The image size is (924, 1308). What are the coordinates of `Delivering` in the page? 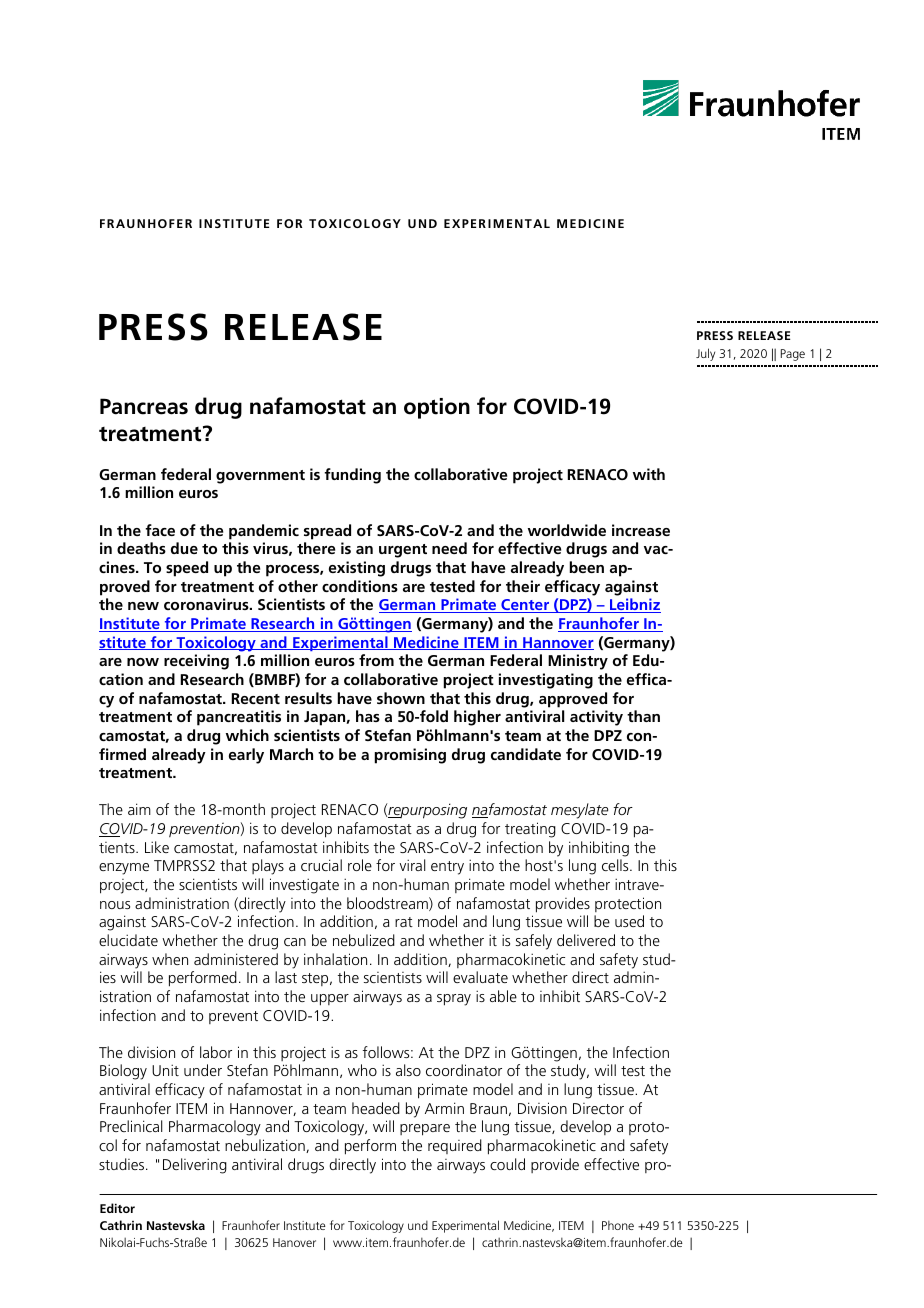 It's located at (195, 1166).
